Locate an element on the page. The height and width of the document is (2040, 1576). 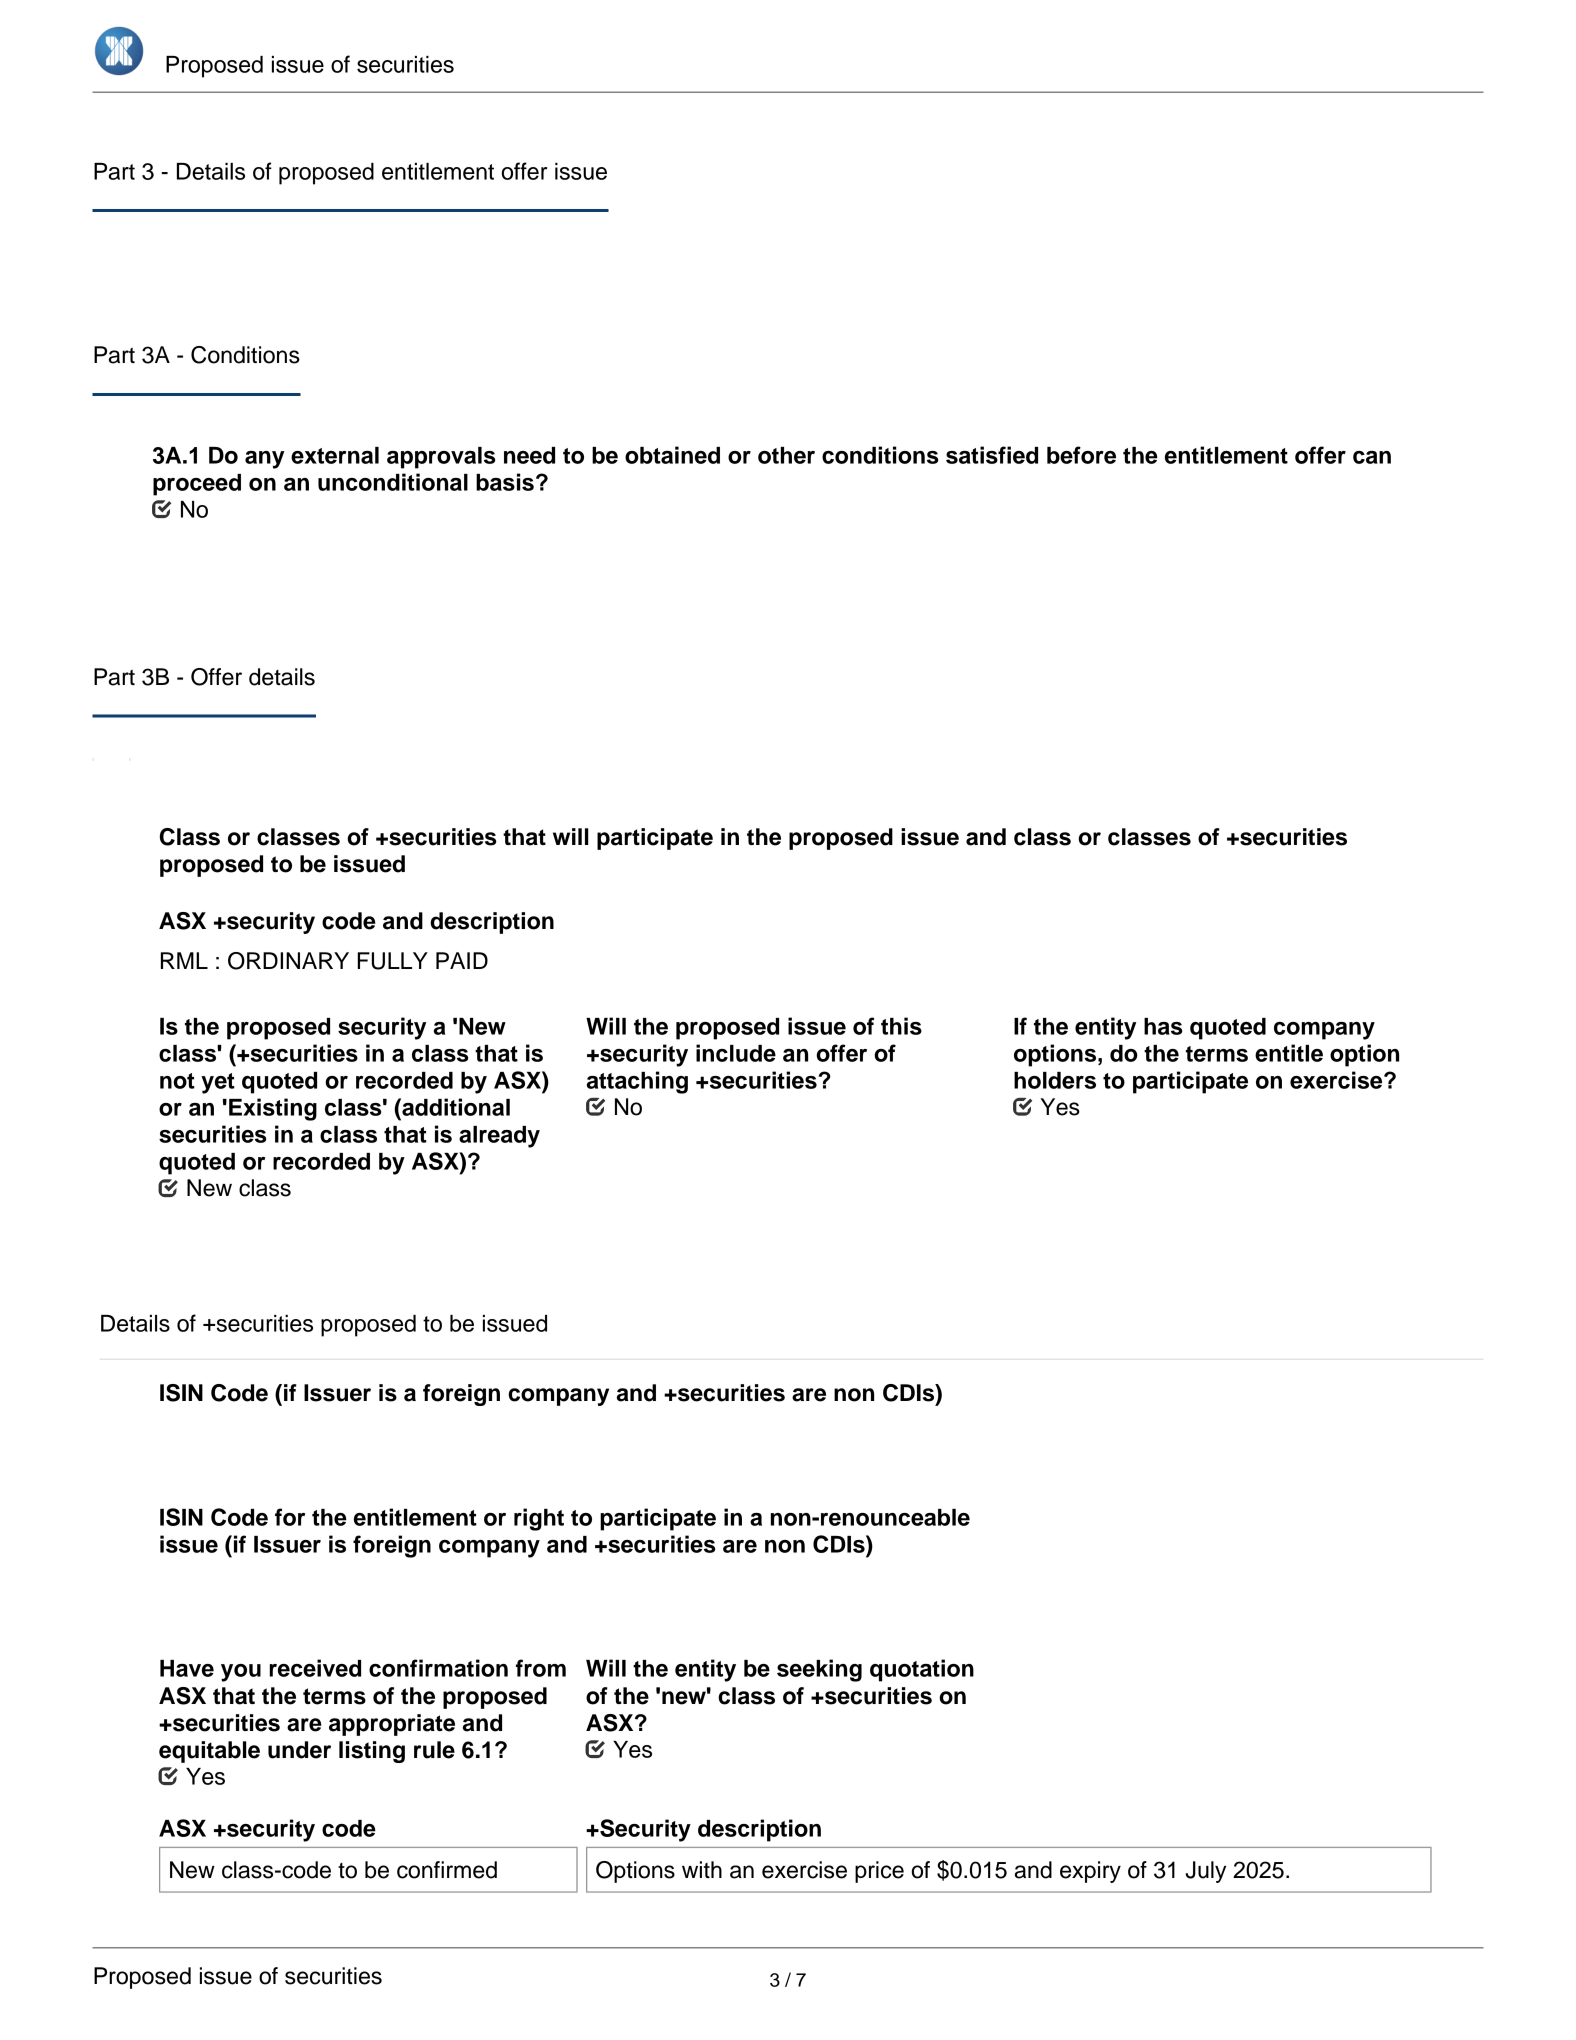
can is located at coordinates (1372, 457).
